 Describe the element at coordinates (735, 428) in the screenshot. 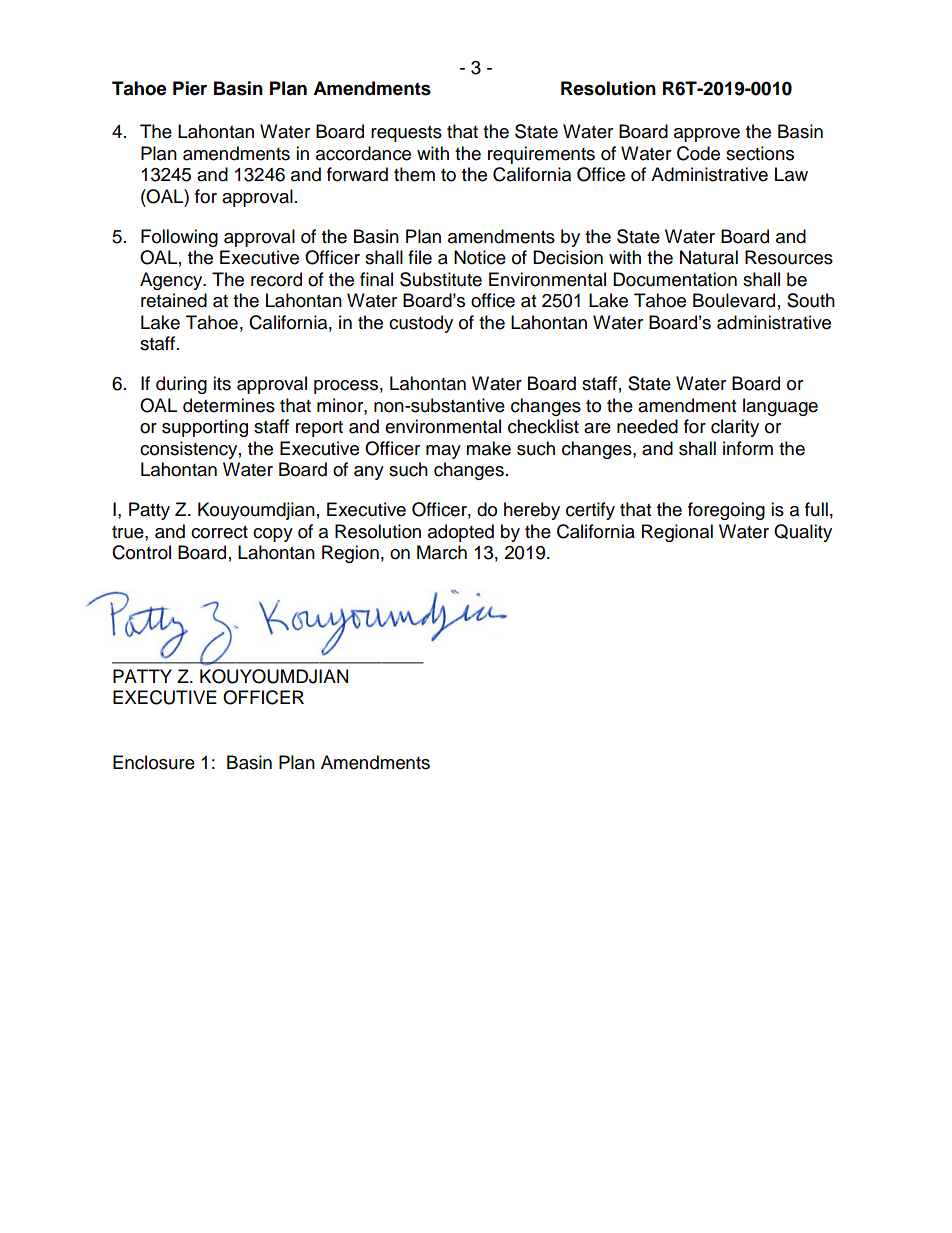

I see `clarity` at that location.
